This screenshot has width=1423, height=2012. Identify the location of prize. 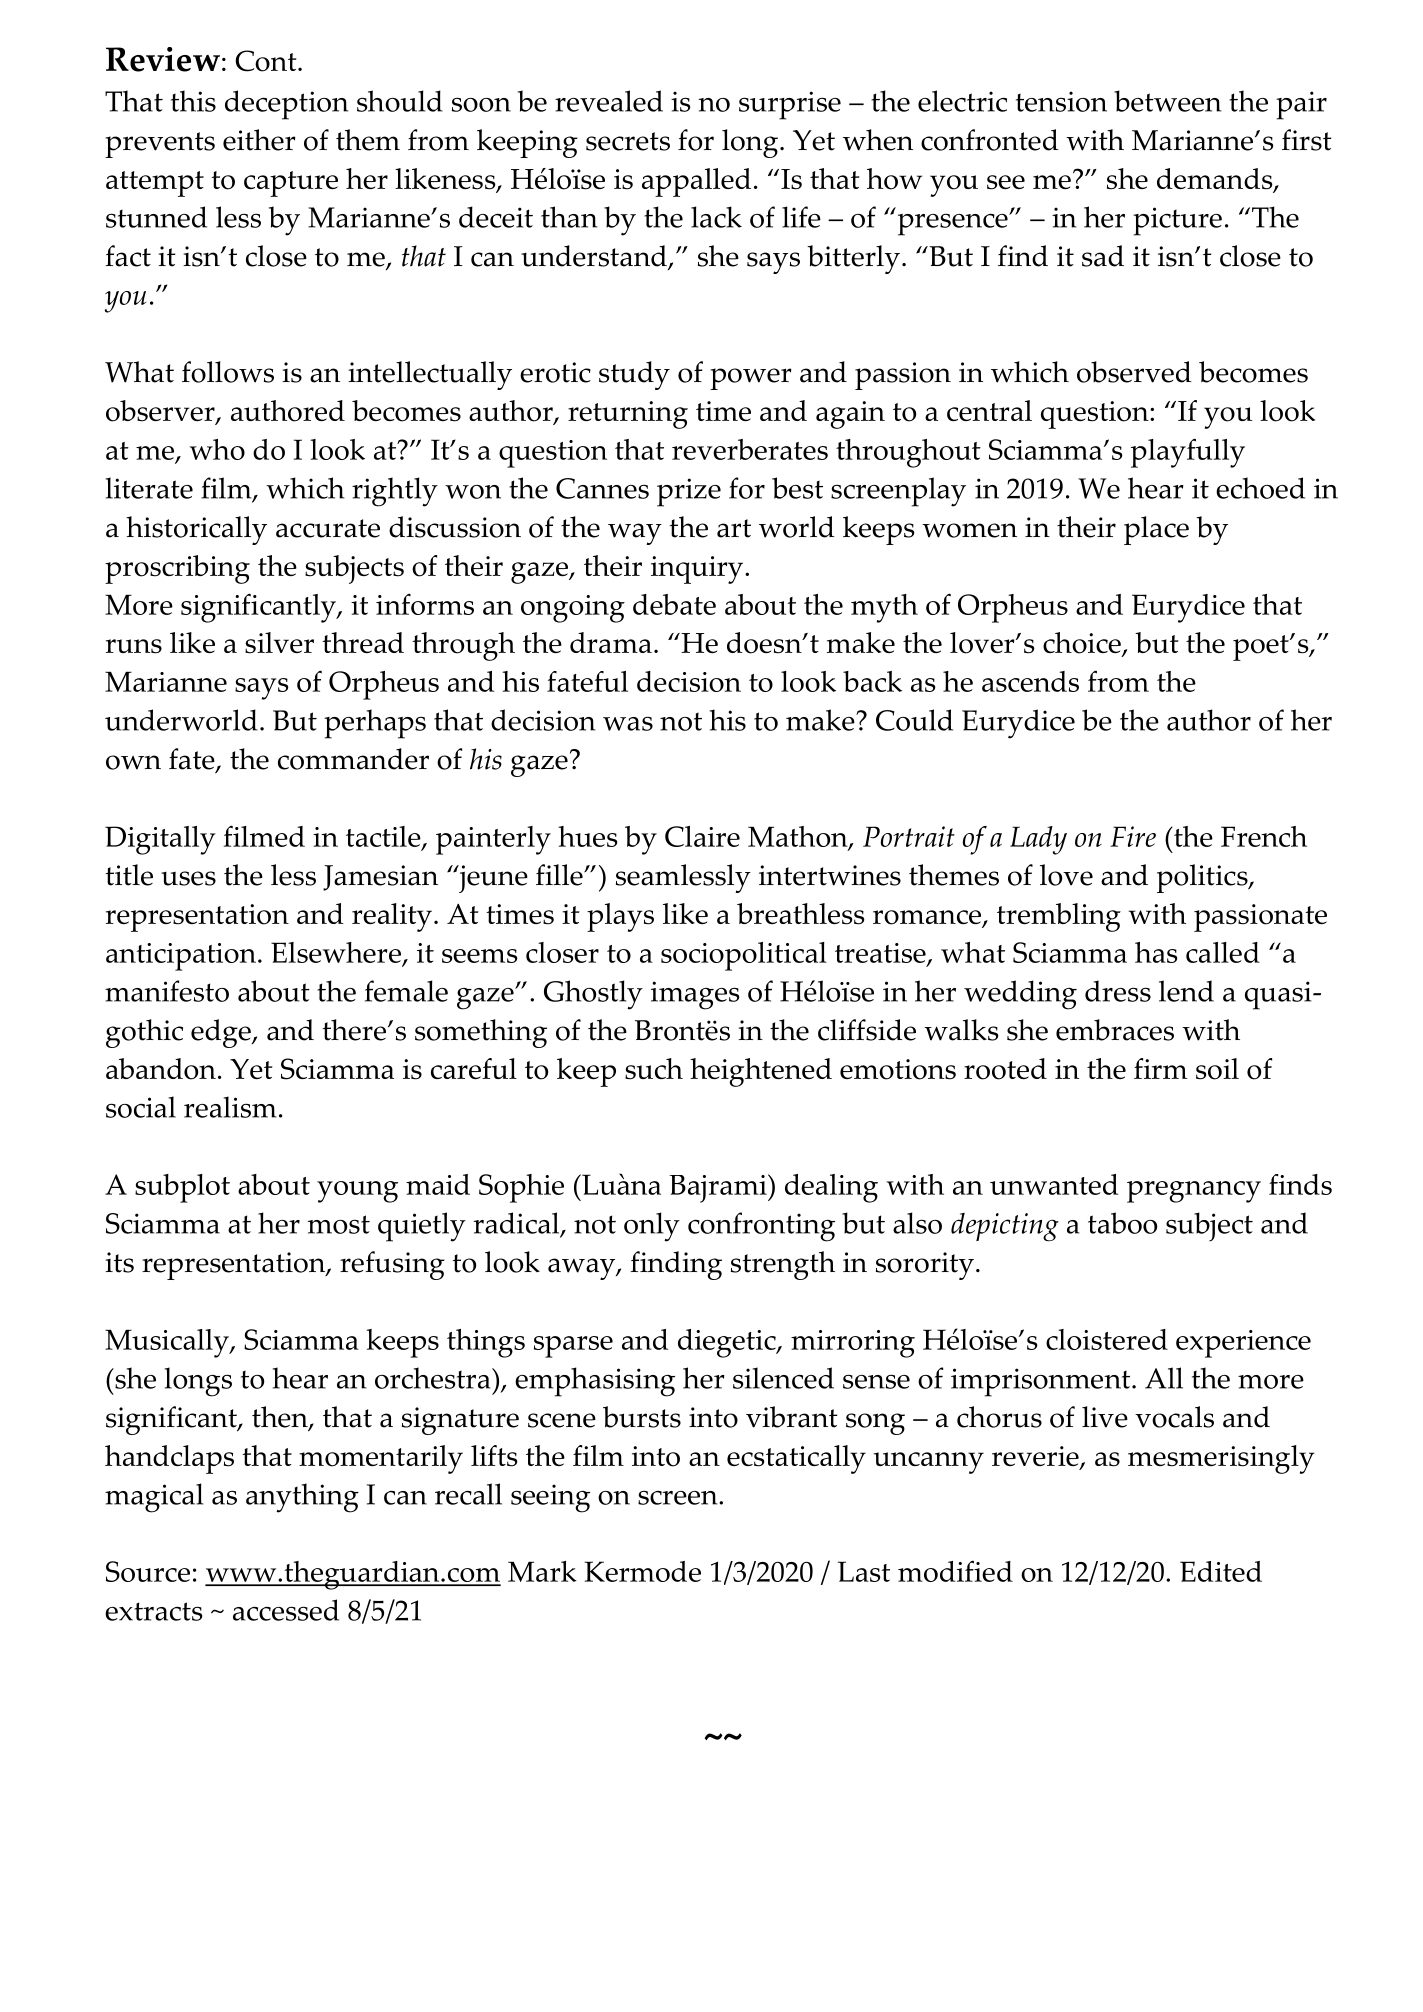
(689, 492).
